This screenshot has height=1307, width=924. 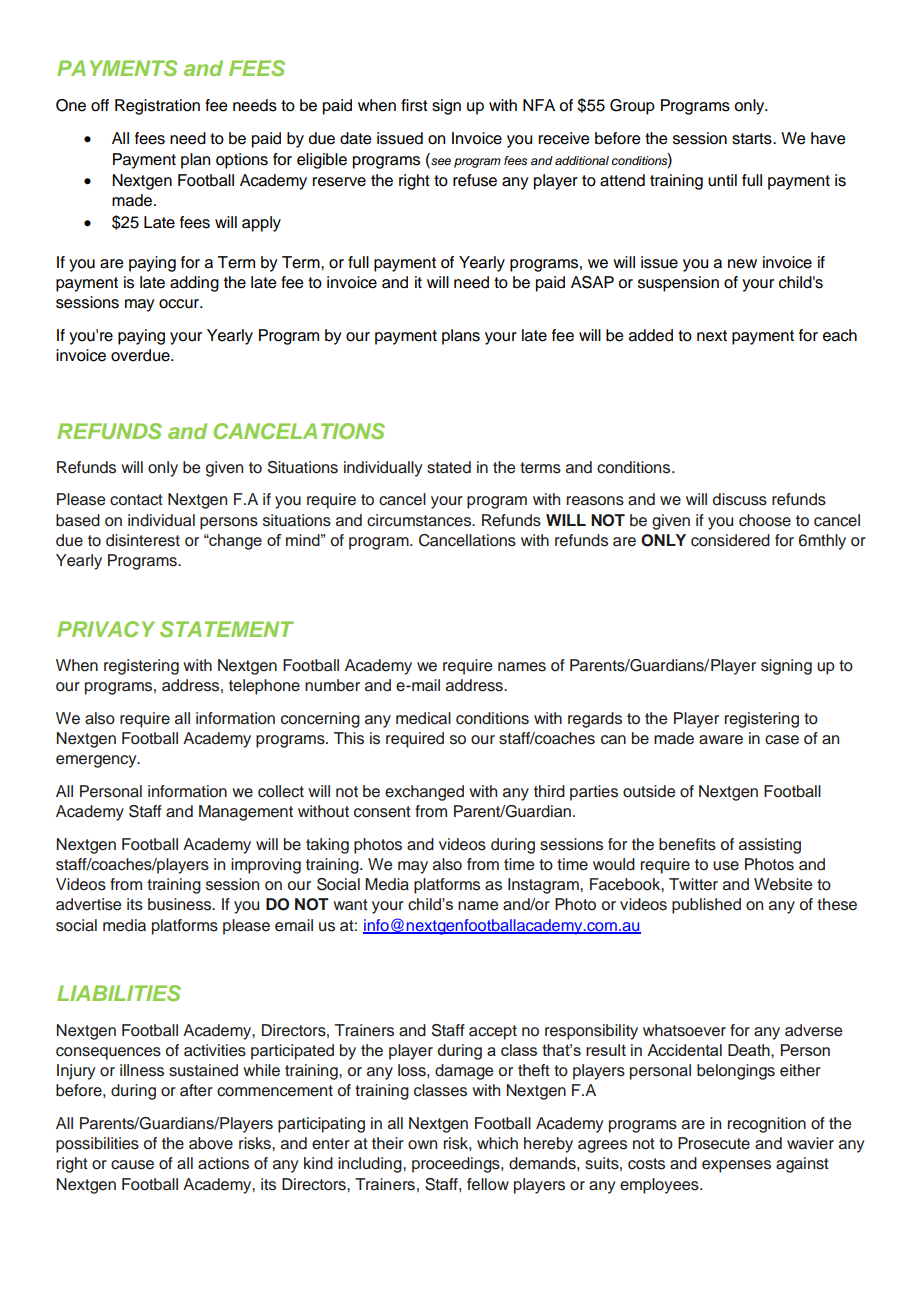 I want to click on first, so click(x=414, y=105).
